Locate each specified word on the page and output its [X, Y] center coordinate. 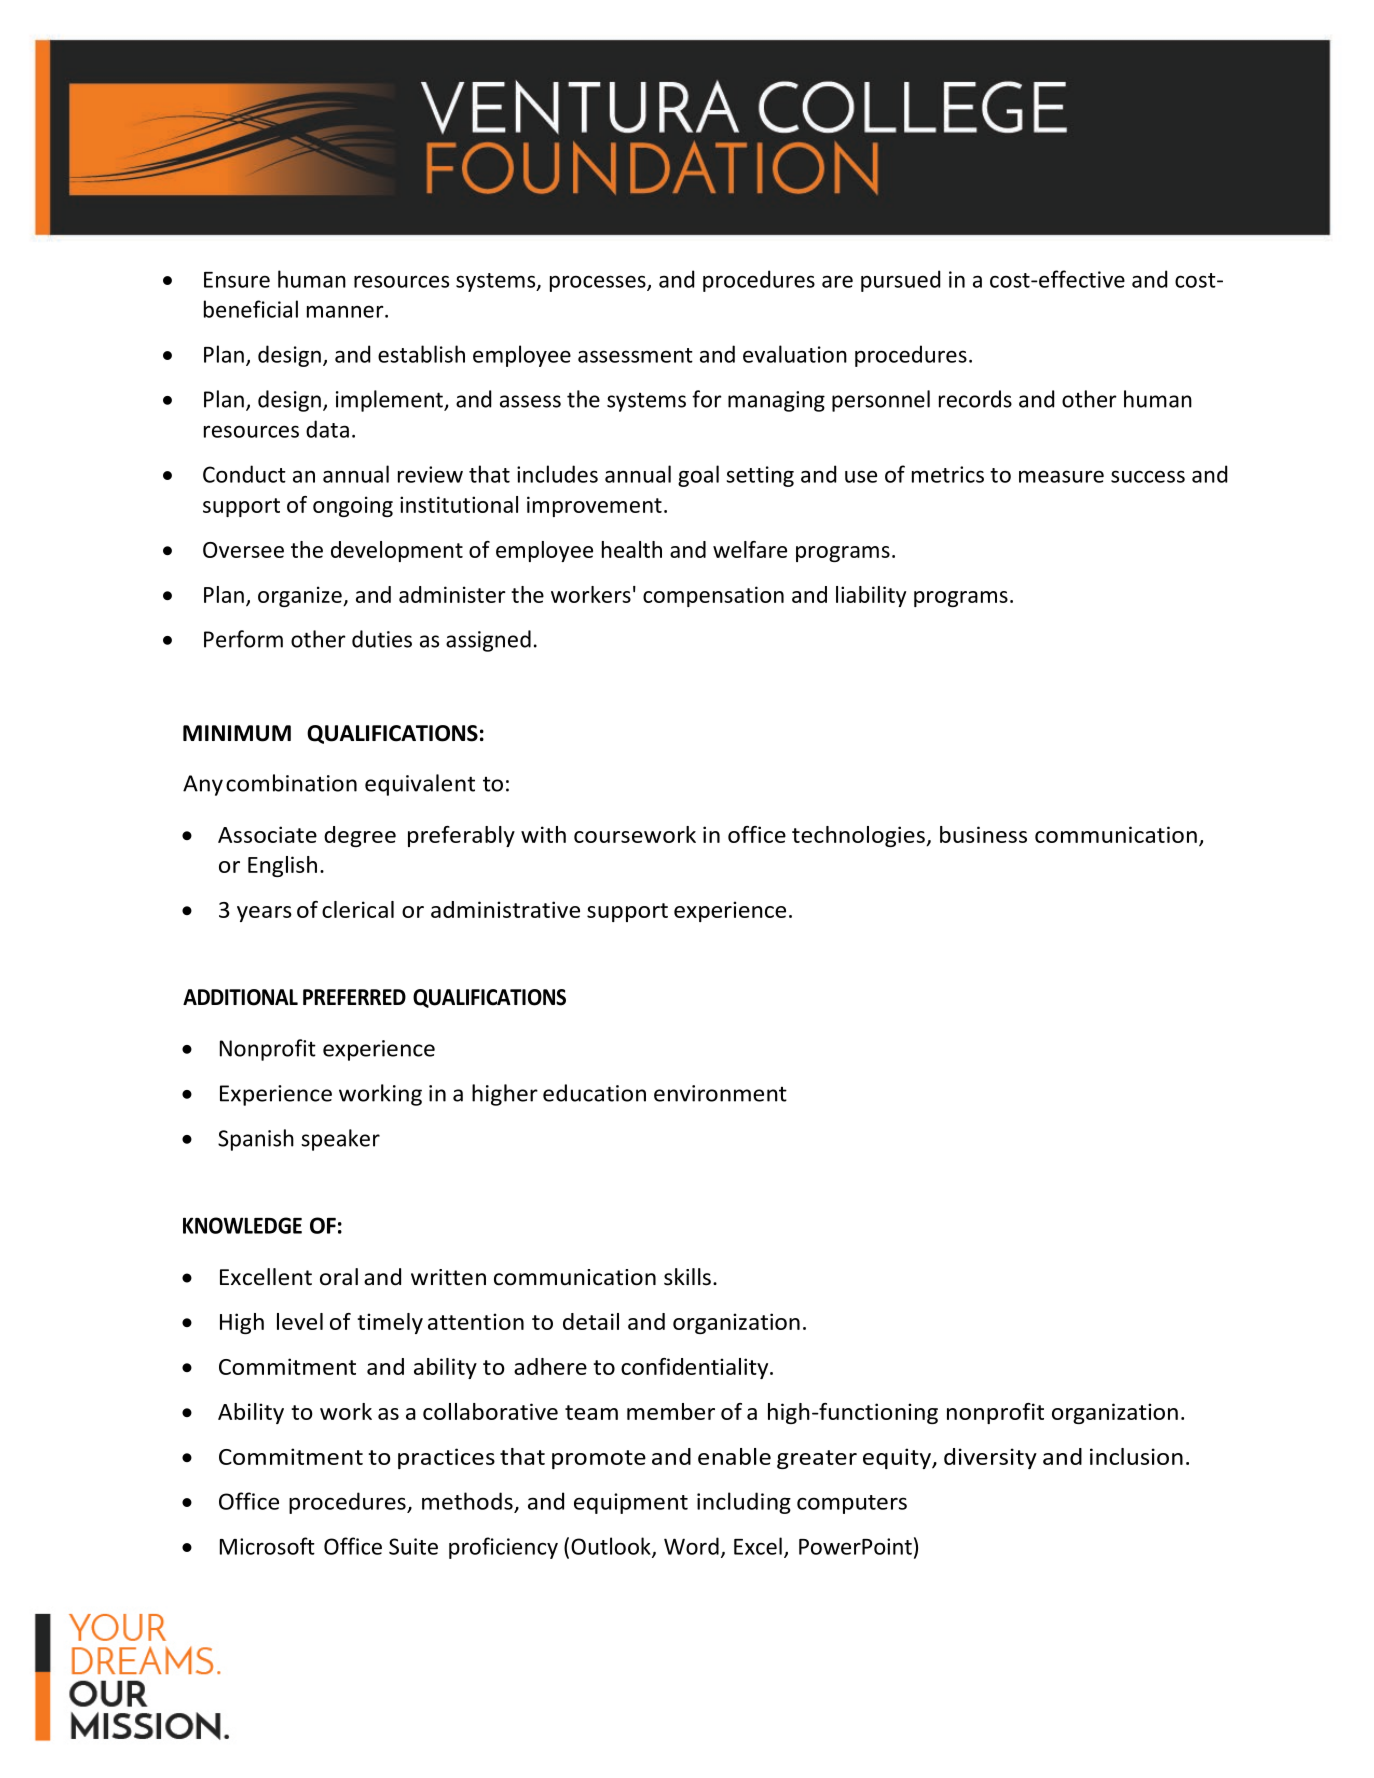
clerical [358, 909]
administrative [505, 909]
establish [421, 354]
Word [691, 1546]
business [983, 834]
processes [599, 283]
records [975, 399]
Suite [413, 1546]
